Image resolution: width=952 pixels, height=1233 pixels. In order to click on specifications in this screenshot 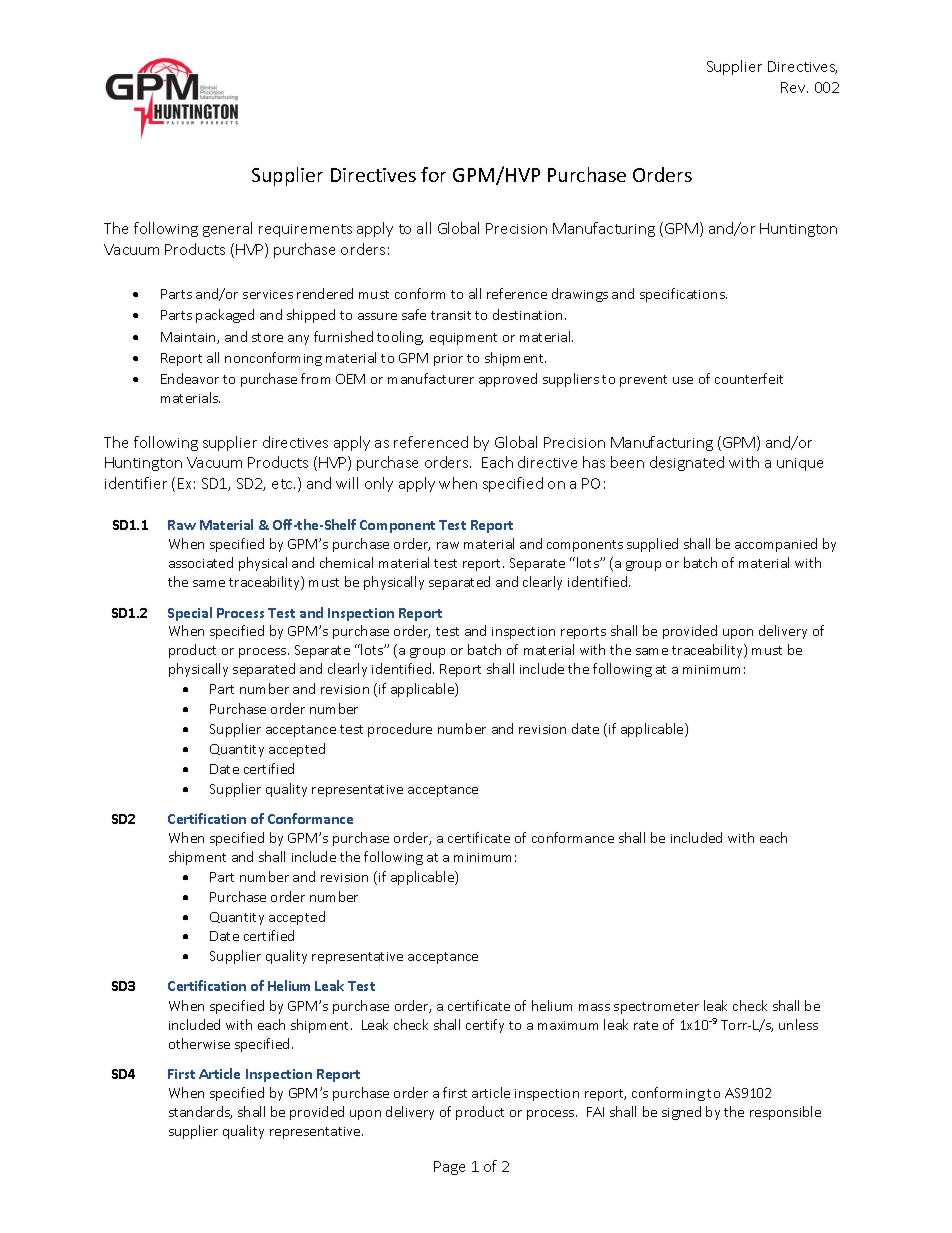, I will do `click(683, 295)`.
